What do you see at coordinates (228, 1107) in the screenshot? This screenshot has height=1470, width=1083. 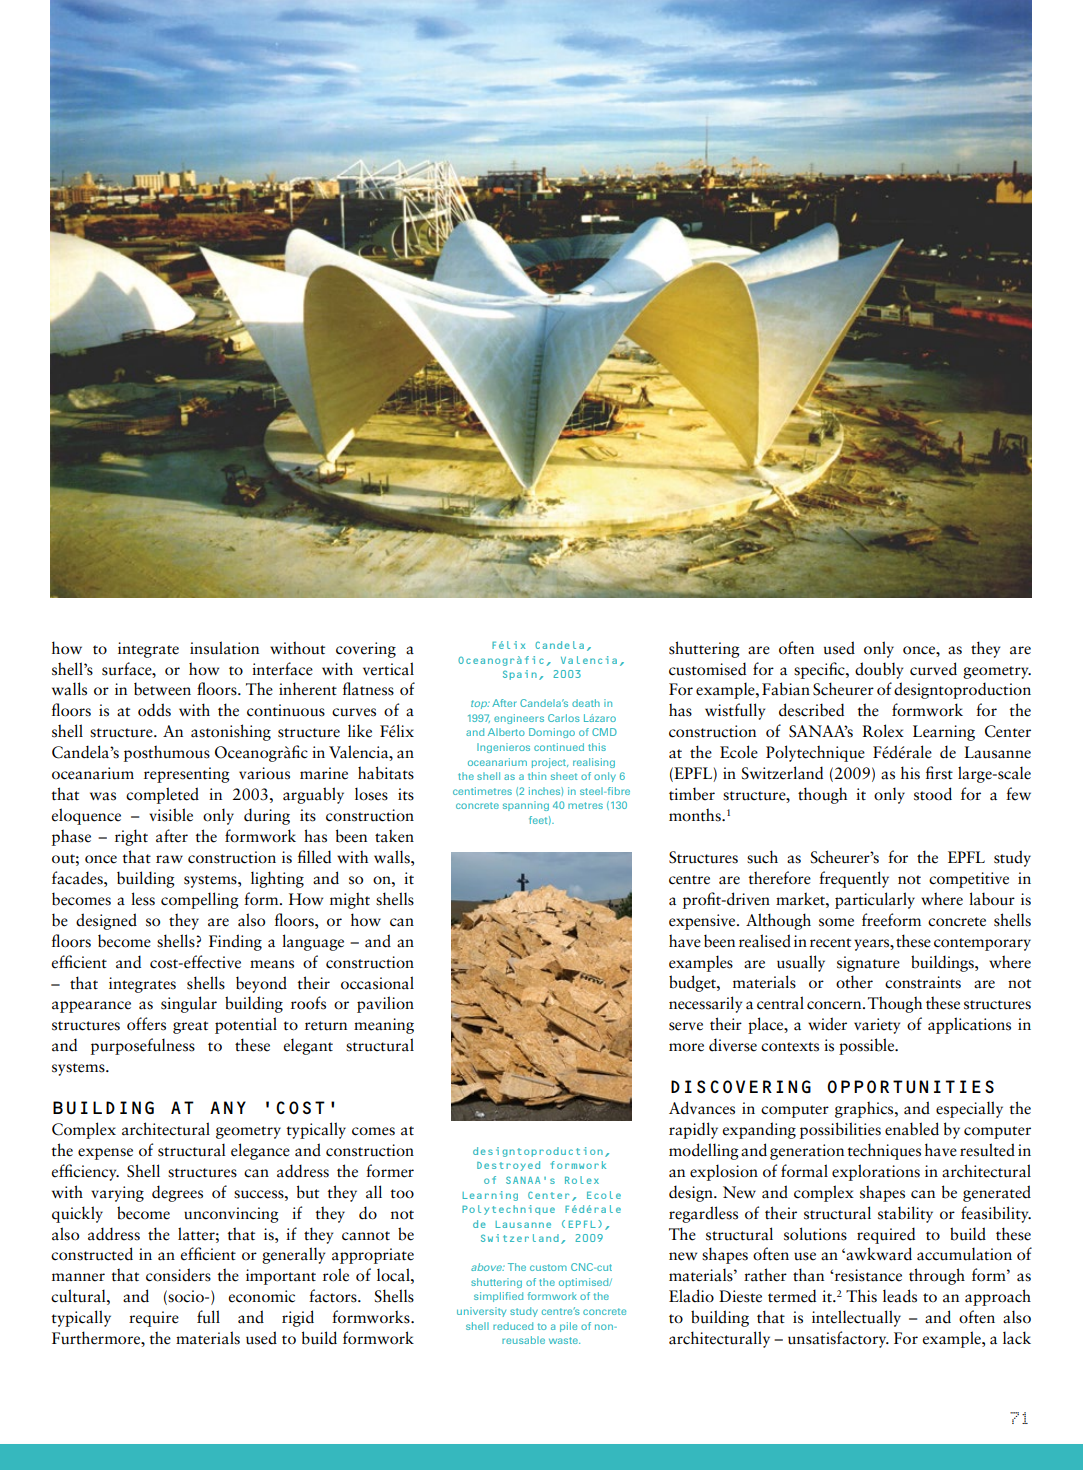 I see `ANY` at bounding box center [228, 1107].
